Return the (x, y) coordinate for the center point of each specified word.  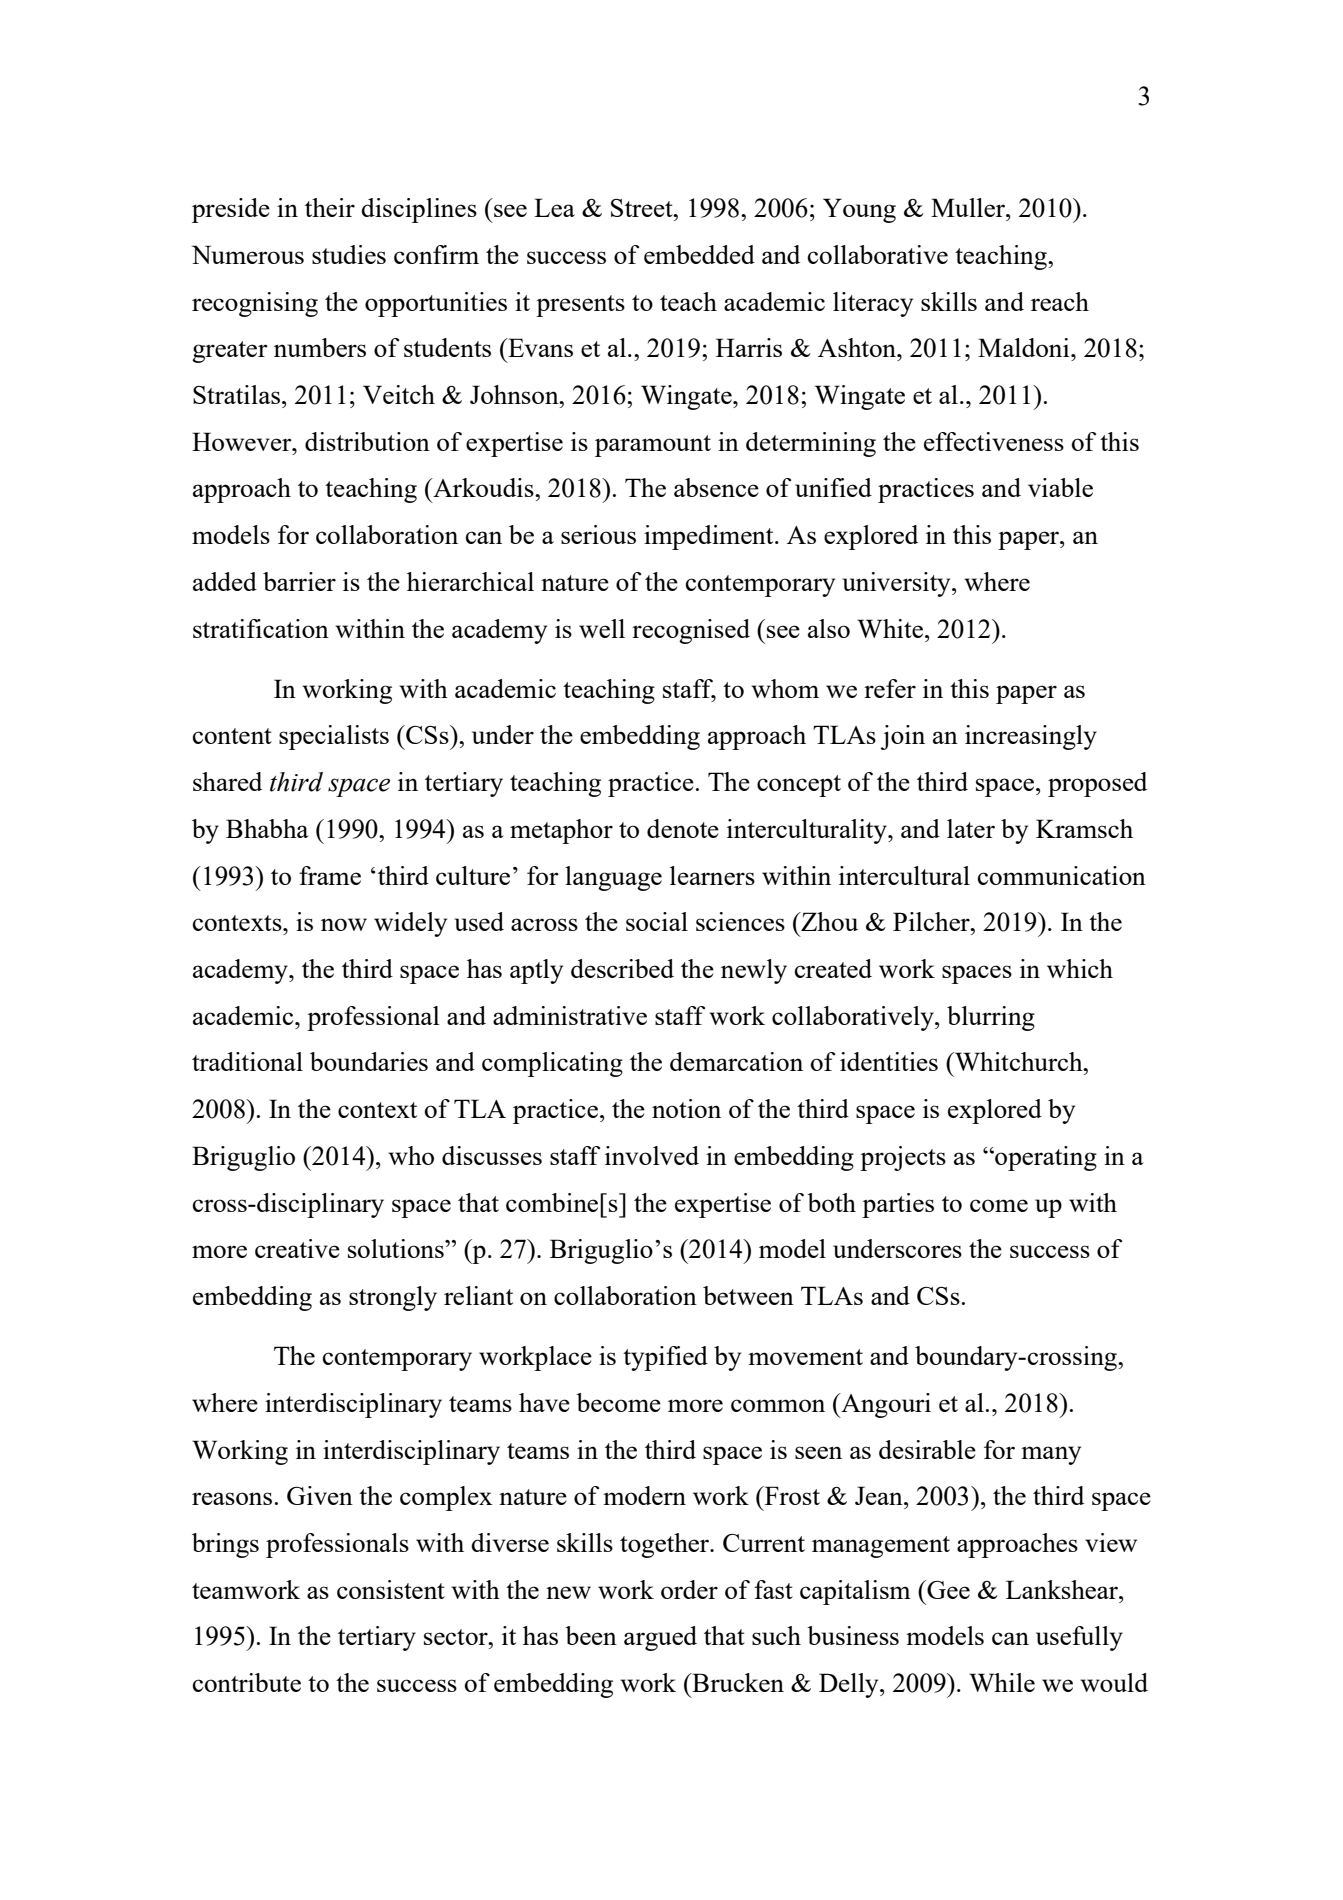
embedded (699, 254)
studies (349, 254)
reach (1060, 301)
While (1002, 1682)
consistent (391, 1589)
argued (660, 1638)
